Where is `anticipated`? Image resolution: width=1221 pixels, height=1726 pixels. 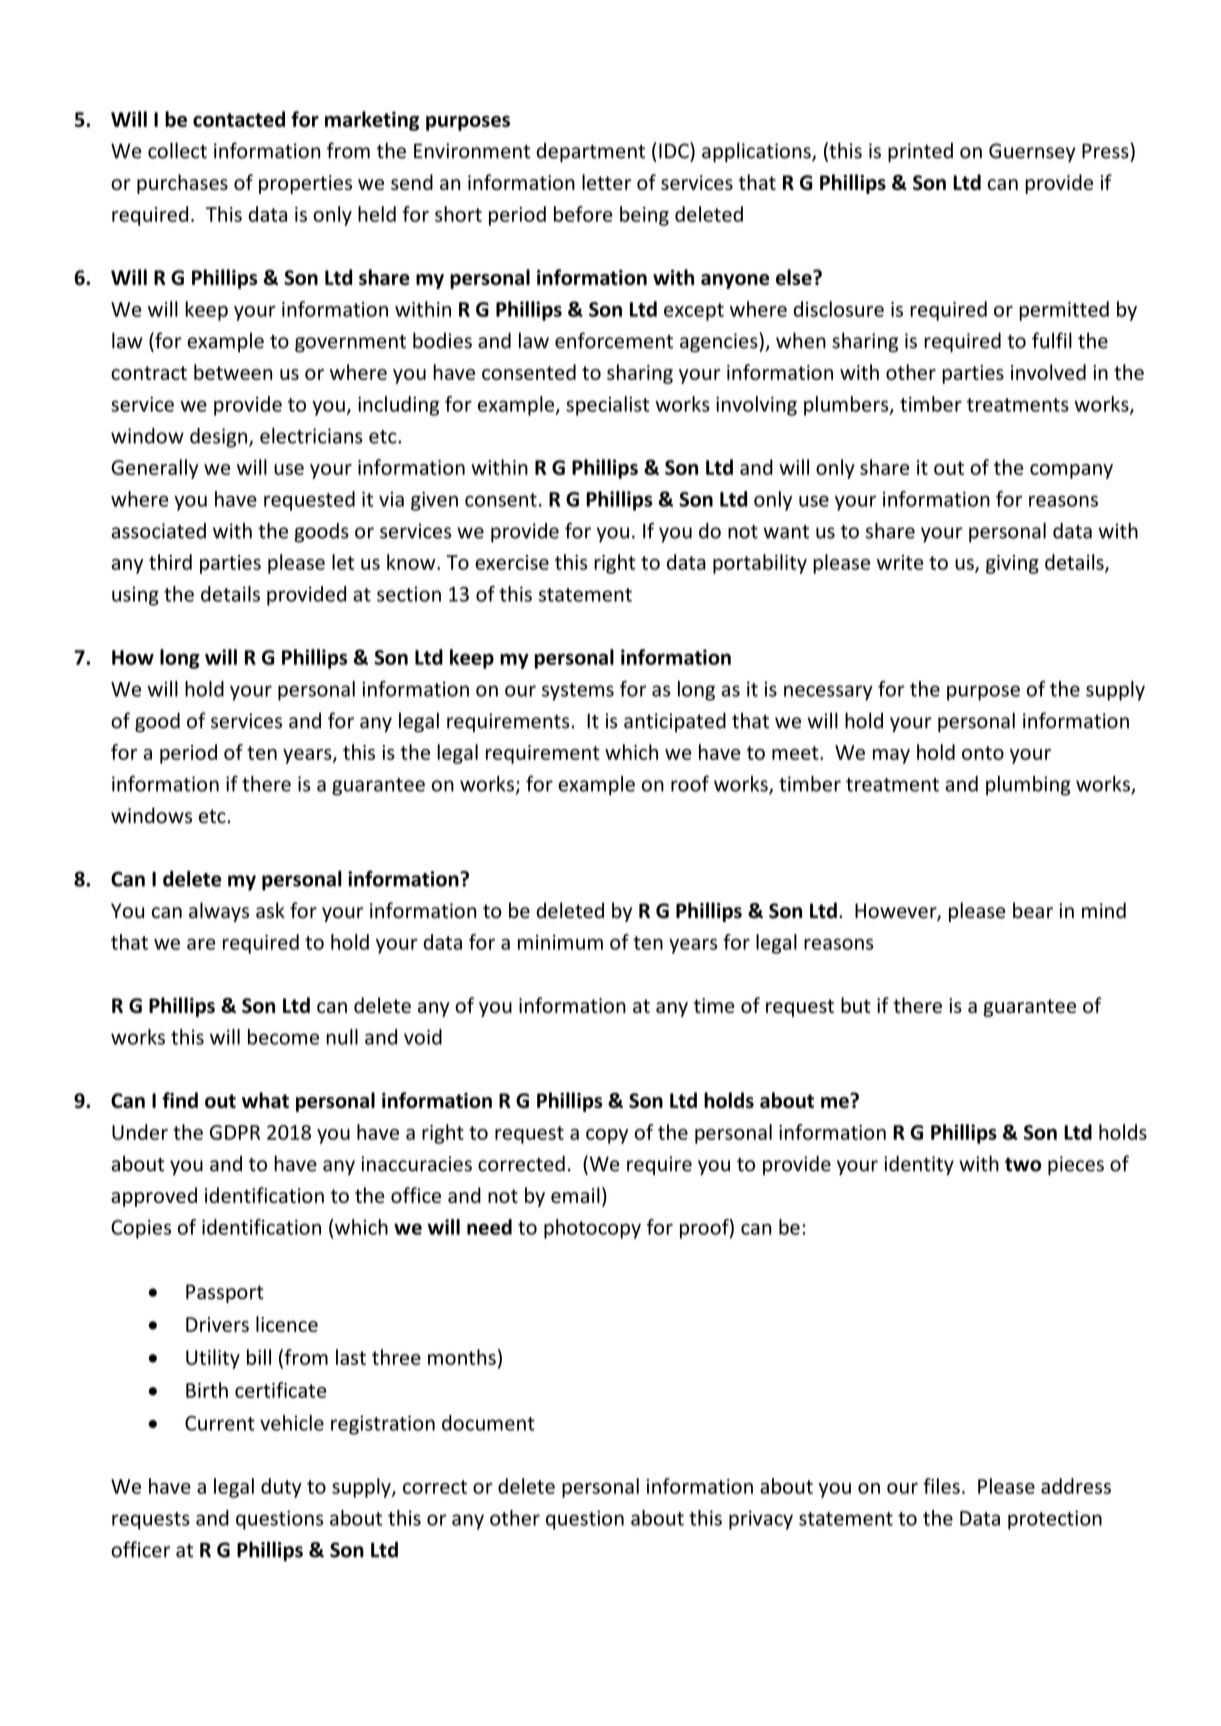
anticipated is located at coordinates (675, 722).
